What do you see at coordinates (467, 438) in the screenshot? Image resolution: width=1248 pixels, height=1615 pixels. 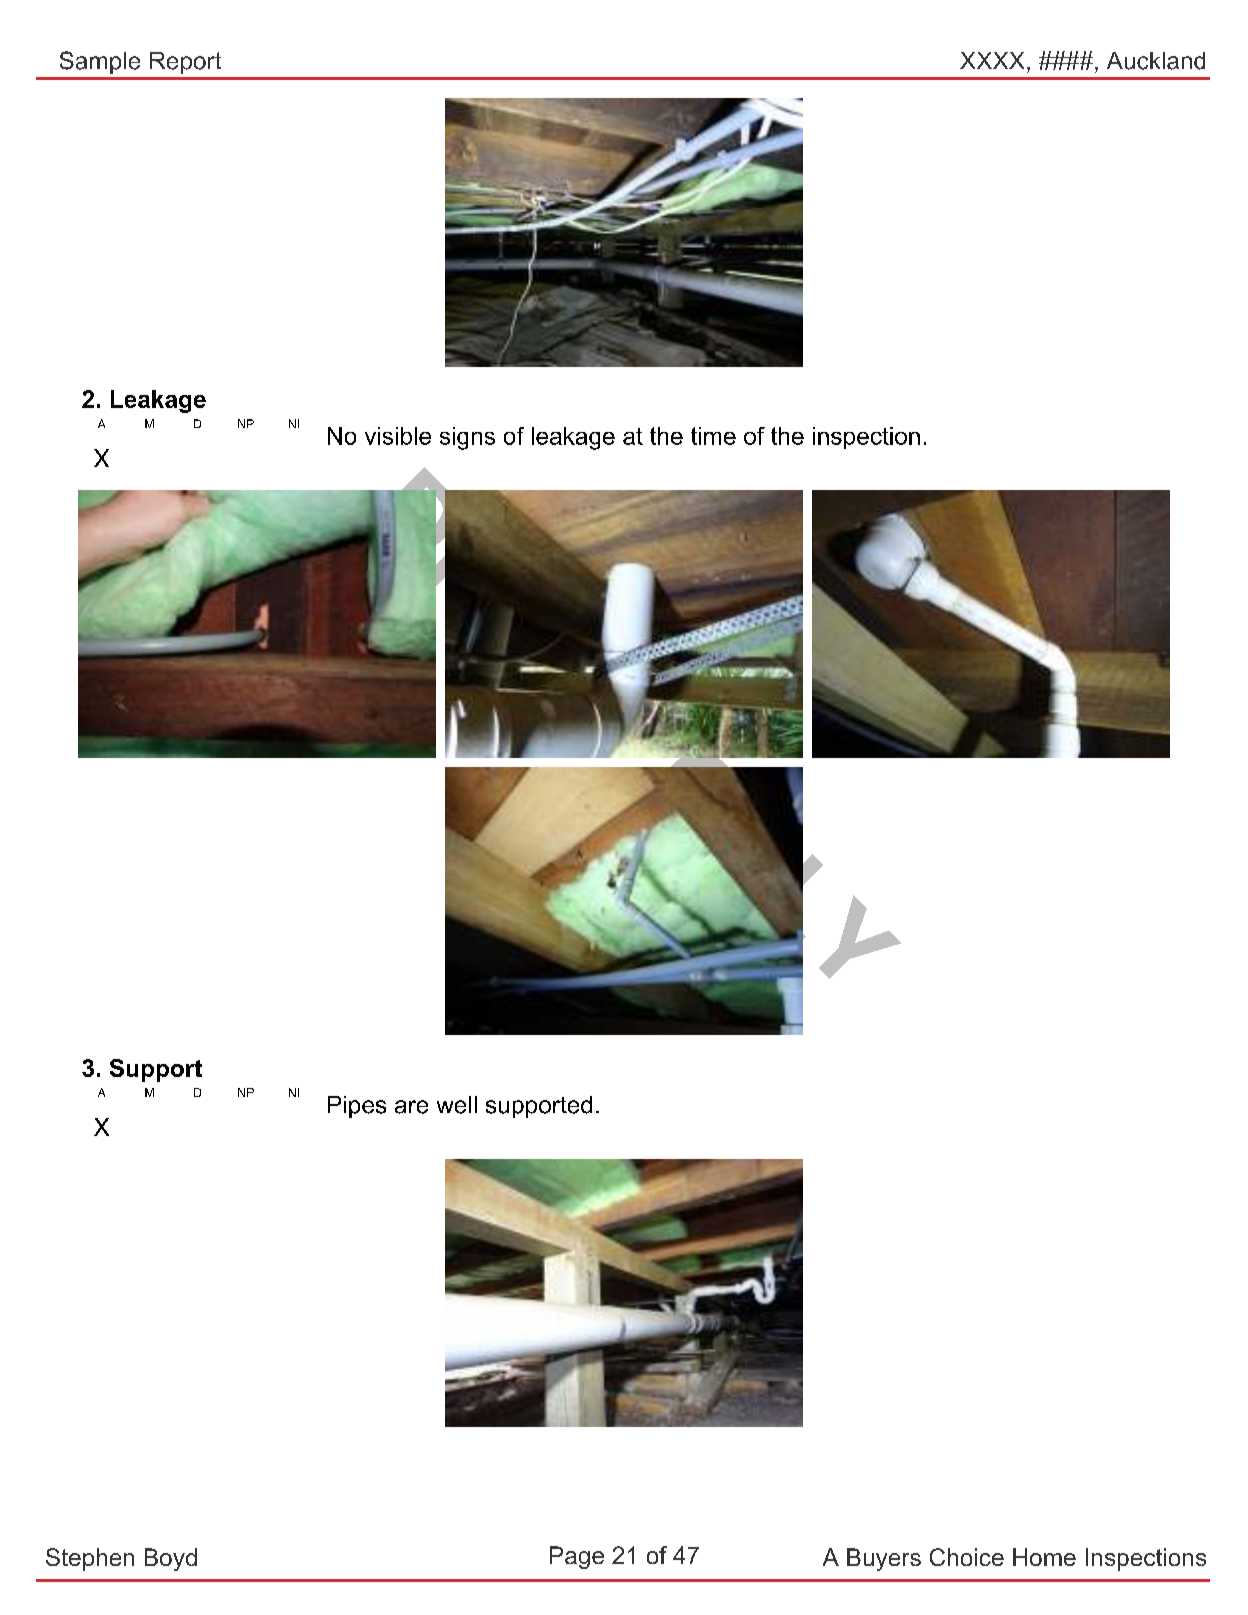 I see `signs` at bounding box center [467, 438].
